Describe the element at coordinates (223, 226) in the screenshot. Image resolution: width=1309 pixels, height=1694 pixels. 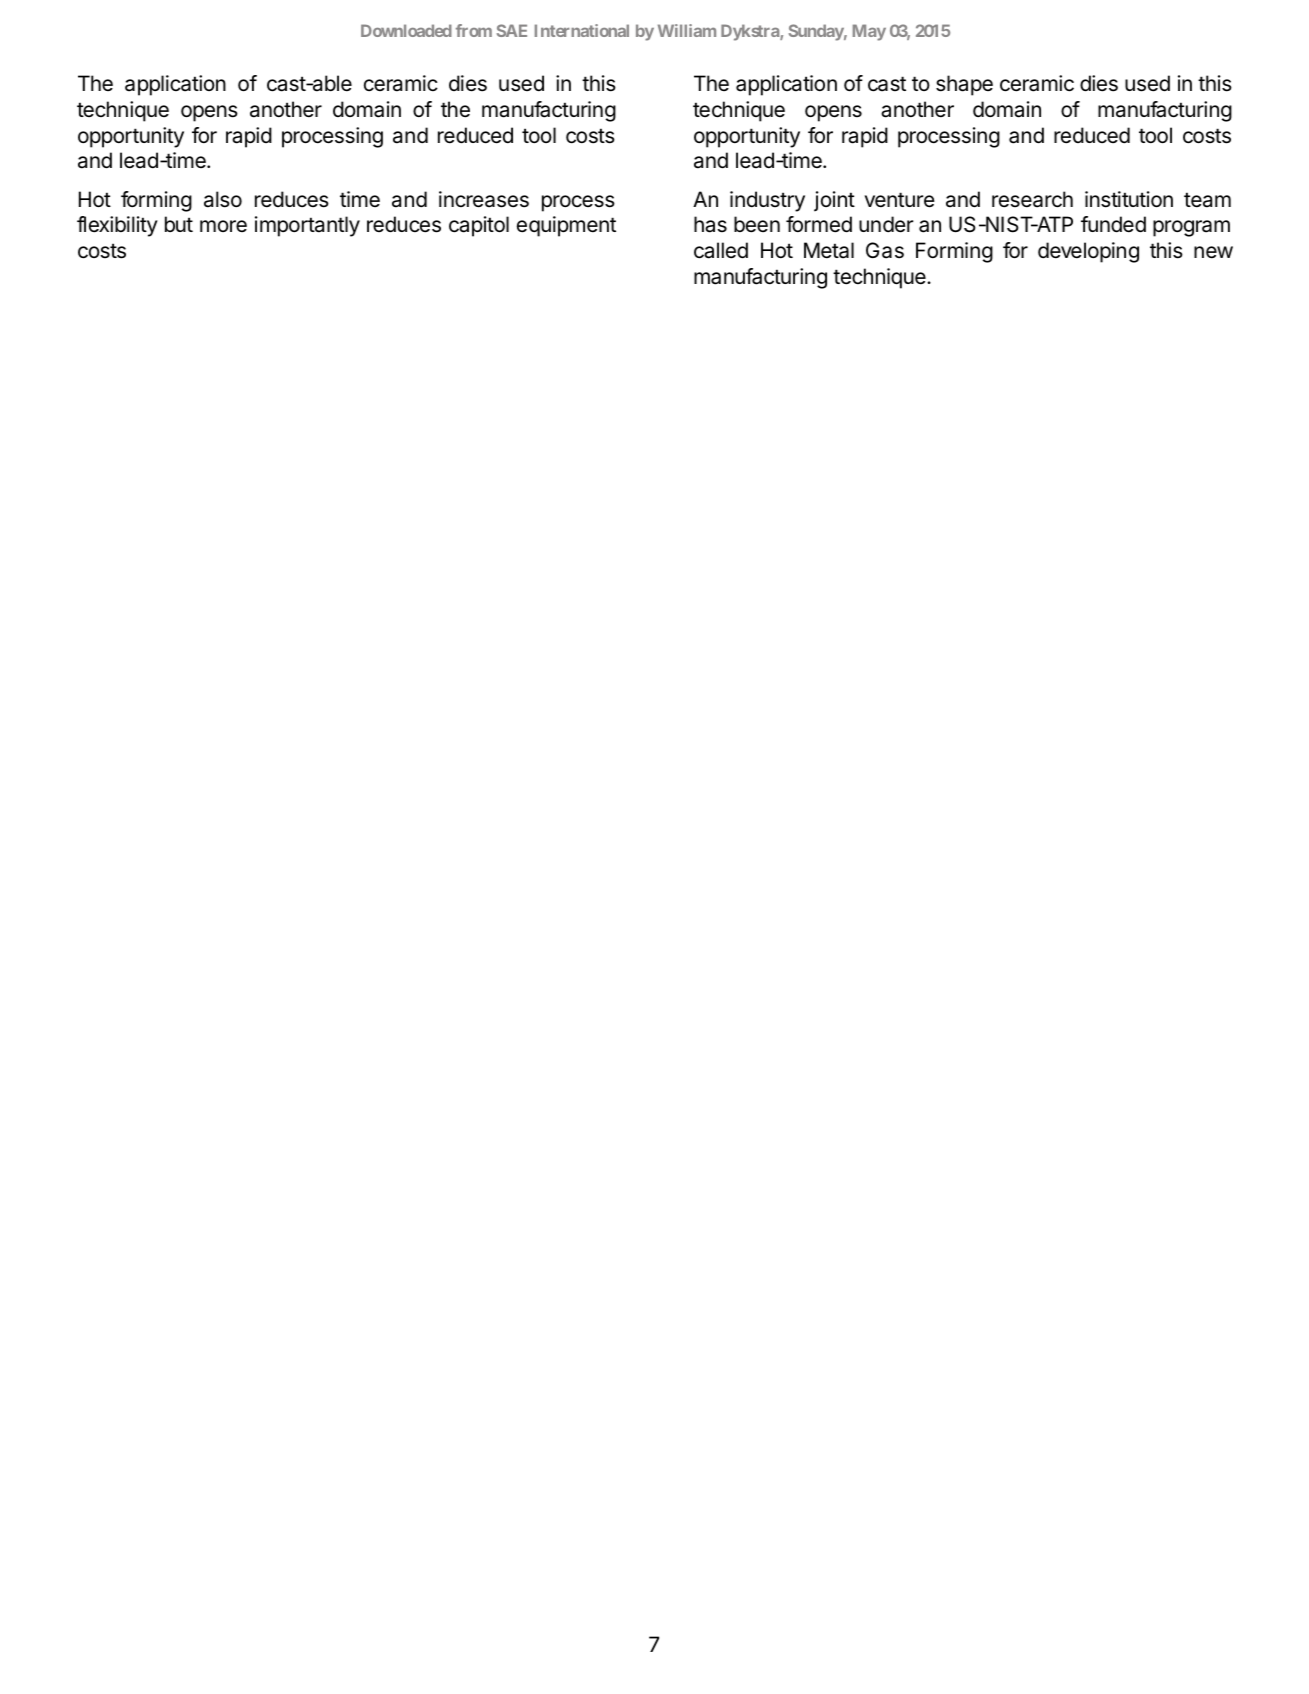
I see `more` at that location.
